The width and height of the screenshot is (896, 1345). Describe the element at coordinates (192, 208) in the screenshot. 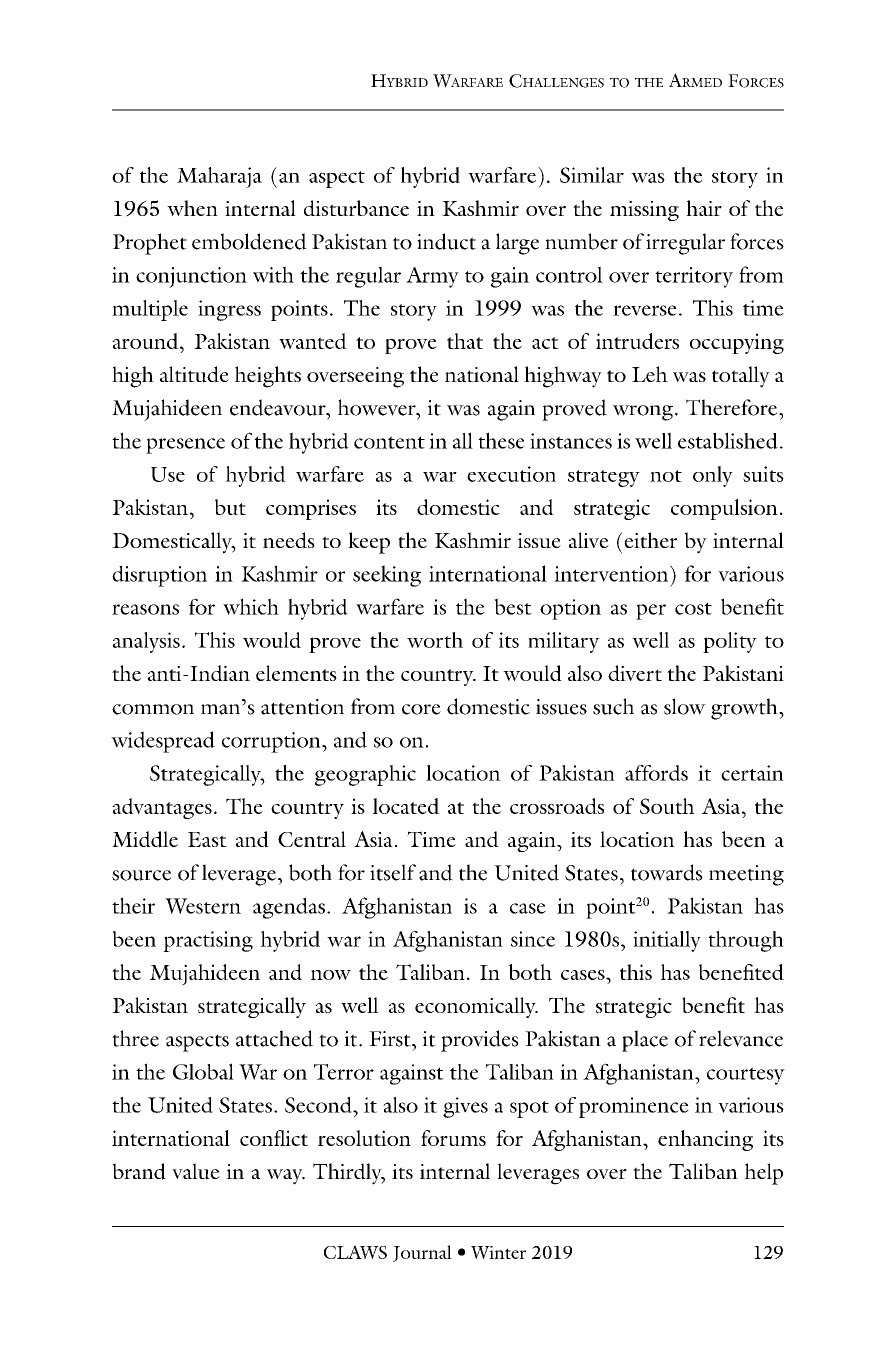

I see `when` at that location.
